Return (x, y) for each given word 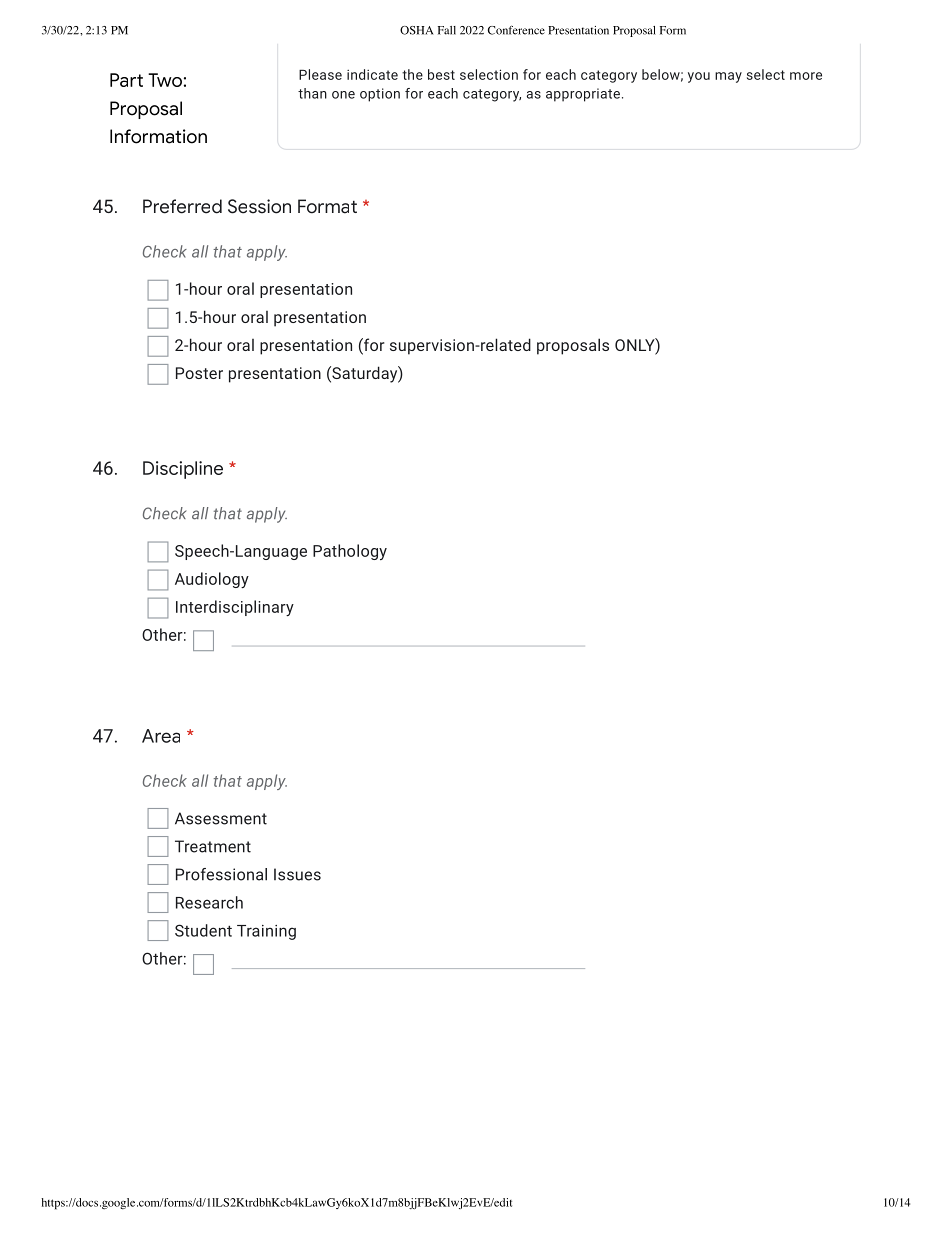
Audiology (212, 580)
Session (259, 206)
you (699, 77)
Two (165, 80)
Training (266, 932)
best (441, 74)
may (728, 77)
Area (161, 736)
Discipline (183, 470)
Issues (297, 874)
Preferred (182, 206)
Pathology (350, 552)
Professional (221, 874)
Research (209, 902)
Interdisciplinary (235, 608)
